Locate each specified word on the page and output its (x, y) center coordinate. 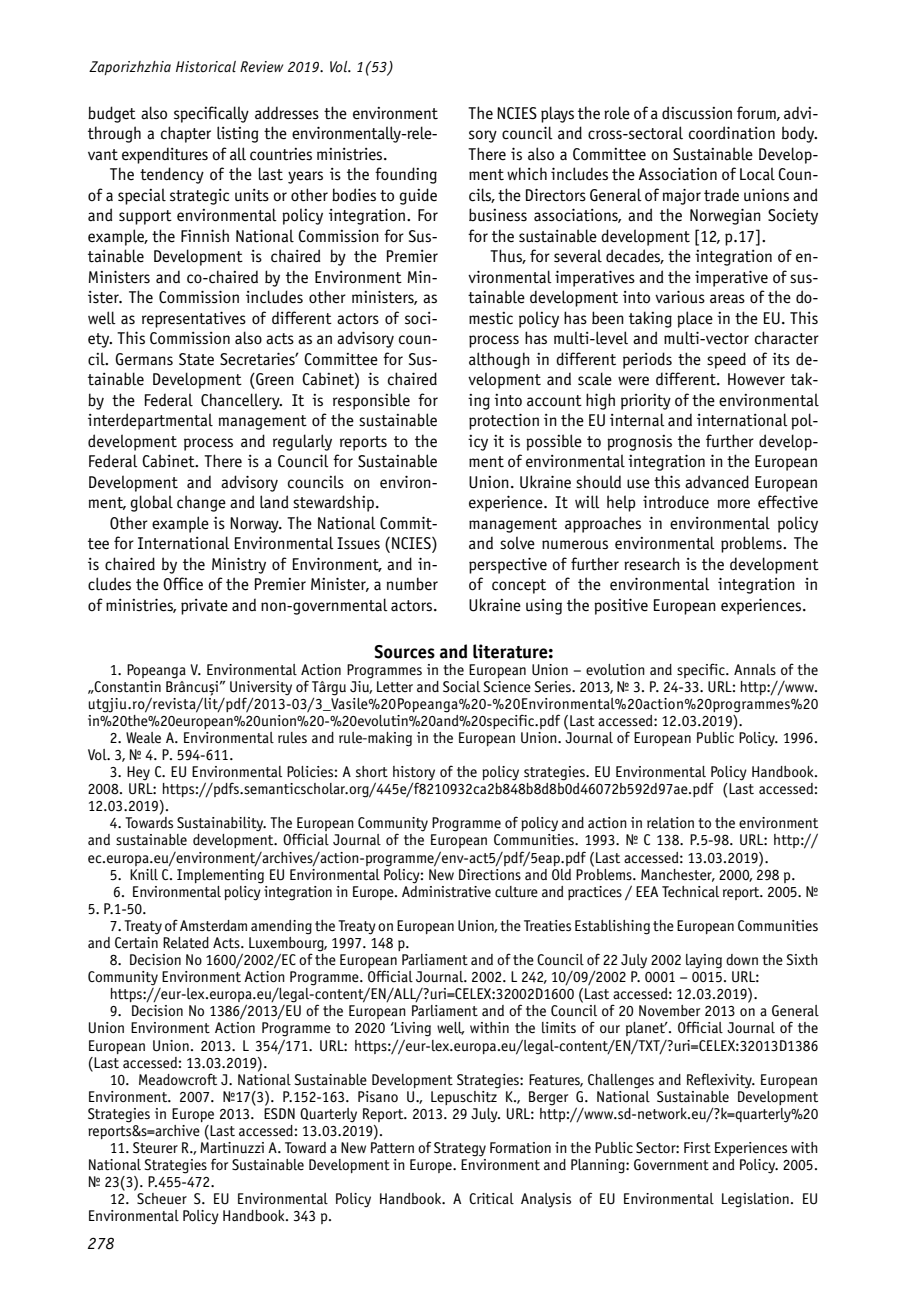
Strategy (460, 1149)
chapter (186, 134)
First (697, 1148)
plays (557, 114)
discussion (697, 113)
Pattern (392, 1148)
